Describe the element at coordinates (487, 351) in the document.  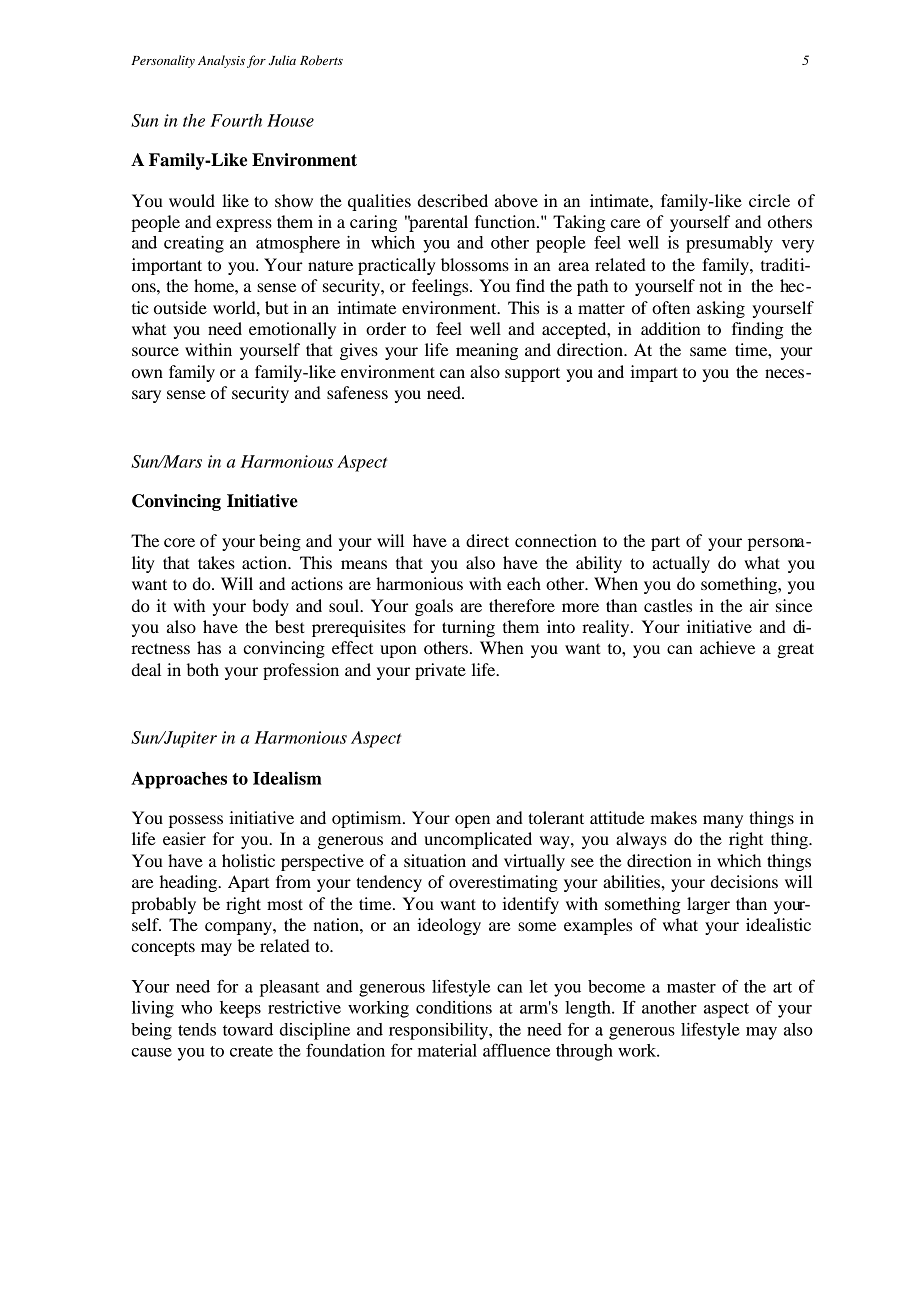
I see `meaning` at that location.
